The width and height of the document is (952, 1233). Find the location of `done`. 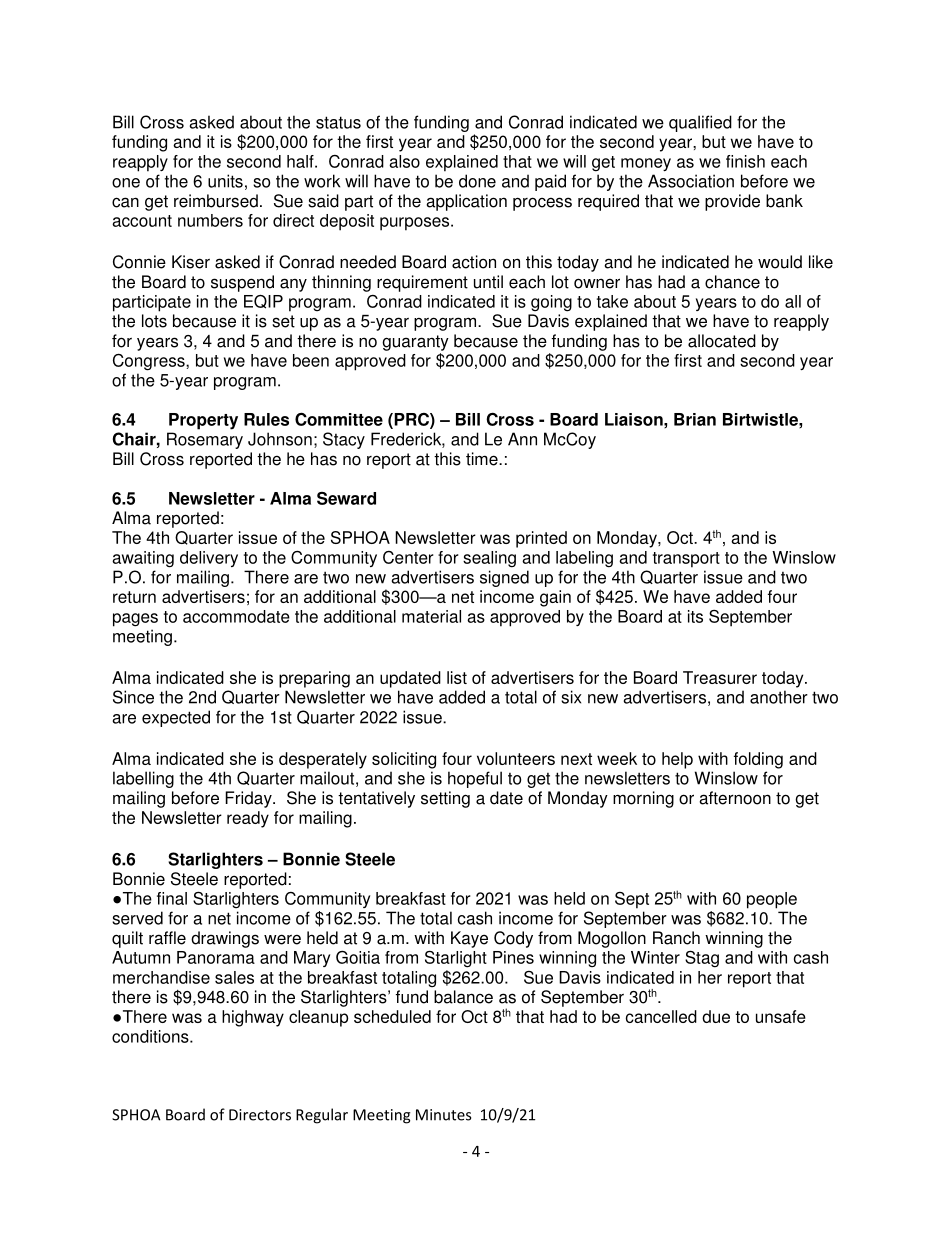

done is located at coordinates (477, 181).
